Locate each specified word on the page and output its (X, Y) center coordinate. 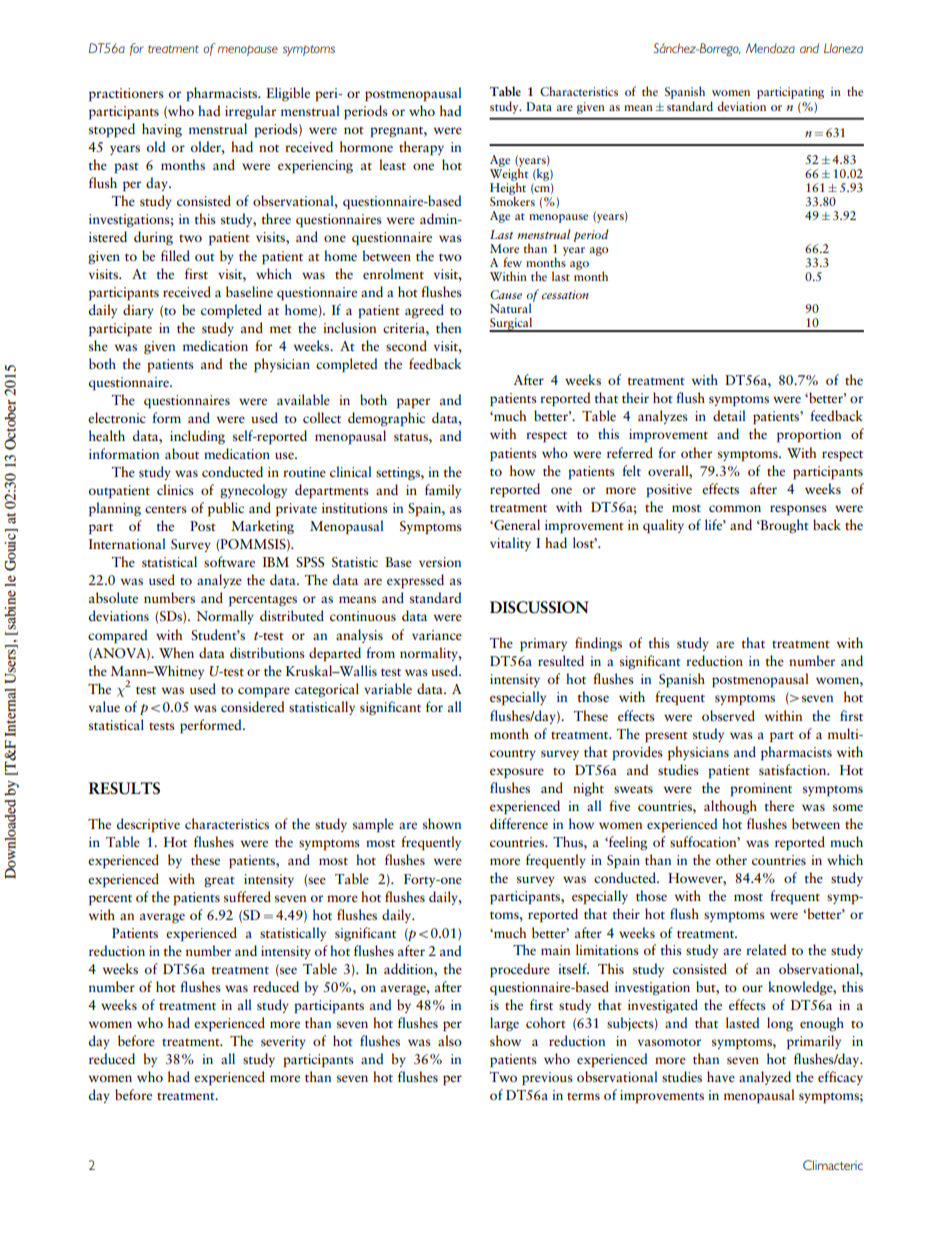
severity (283, 1042)
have (721, 1076)
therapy (421, 148)
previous (547, 1079)
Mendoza (770, 48)
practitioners (126, 95)
